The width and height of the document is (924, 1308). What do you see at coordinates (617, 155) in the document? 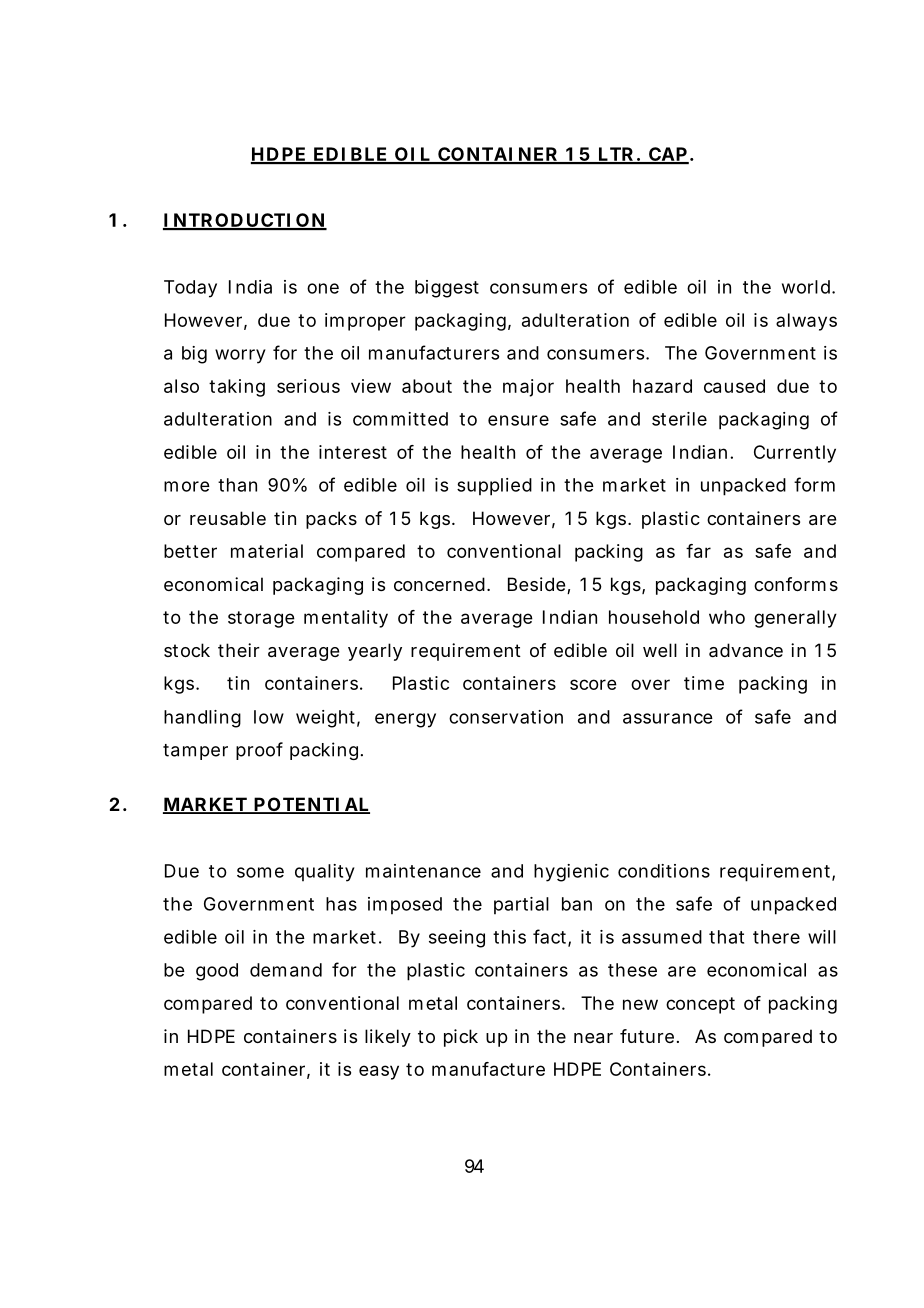
I see `LTR` at bounding box center [617, 155].
